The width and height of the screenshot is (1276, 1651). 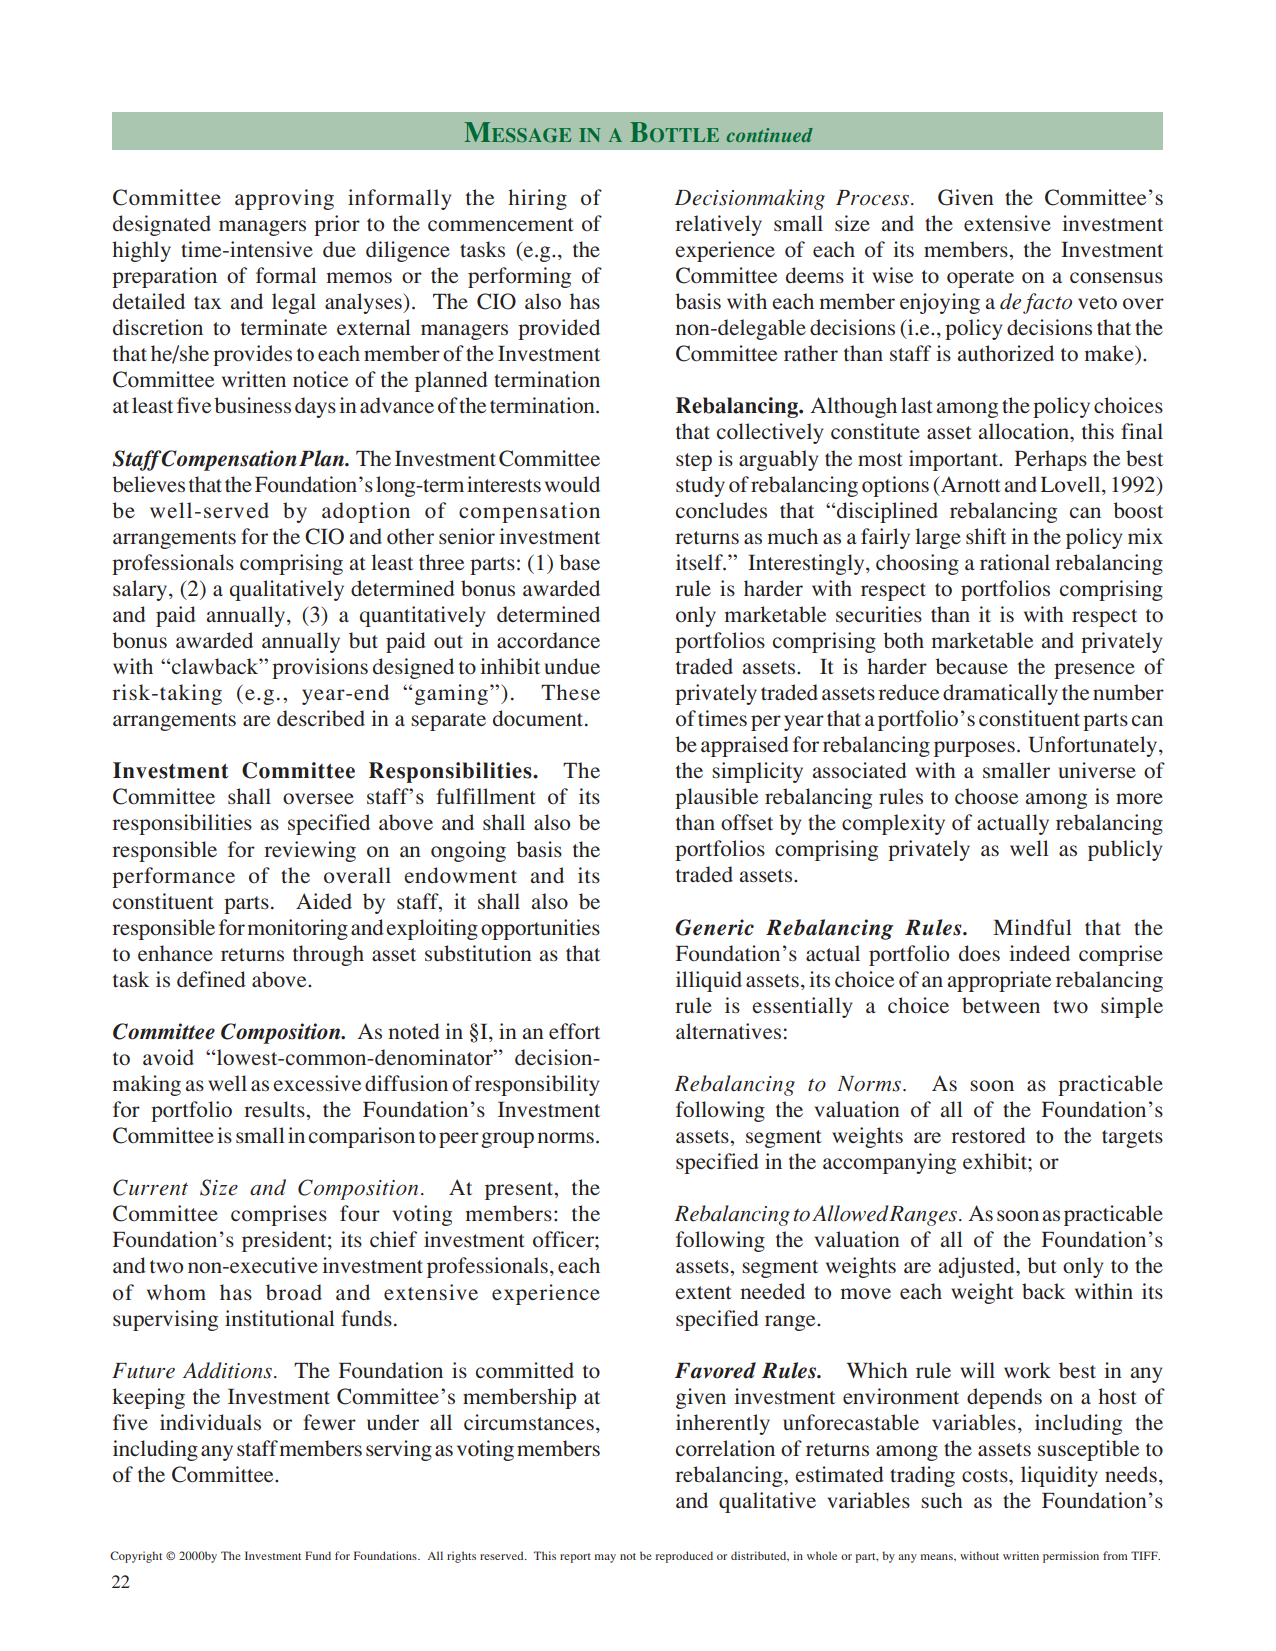 I want to click on approving, so click(x=284, y=199).
